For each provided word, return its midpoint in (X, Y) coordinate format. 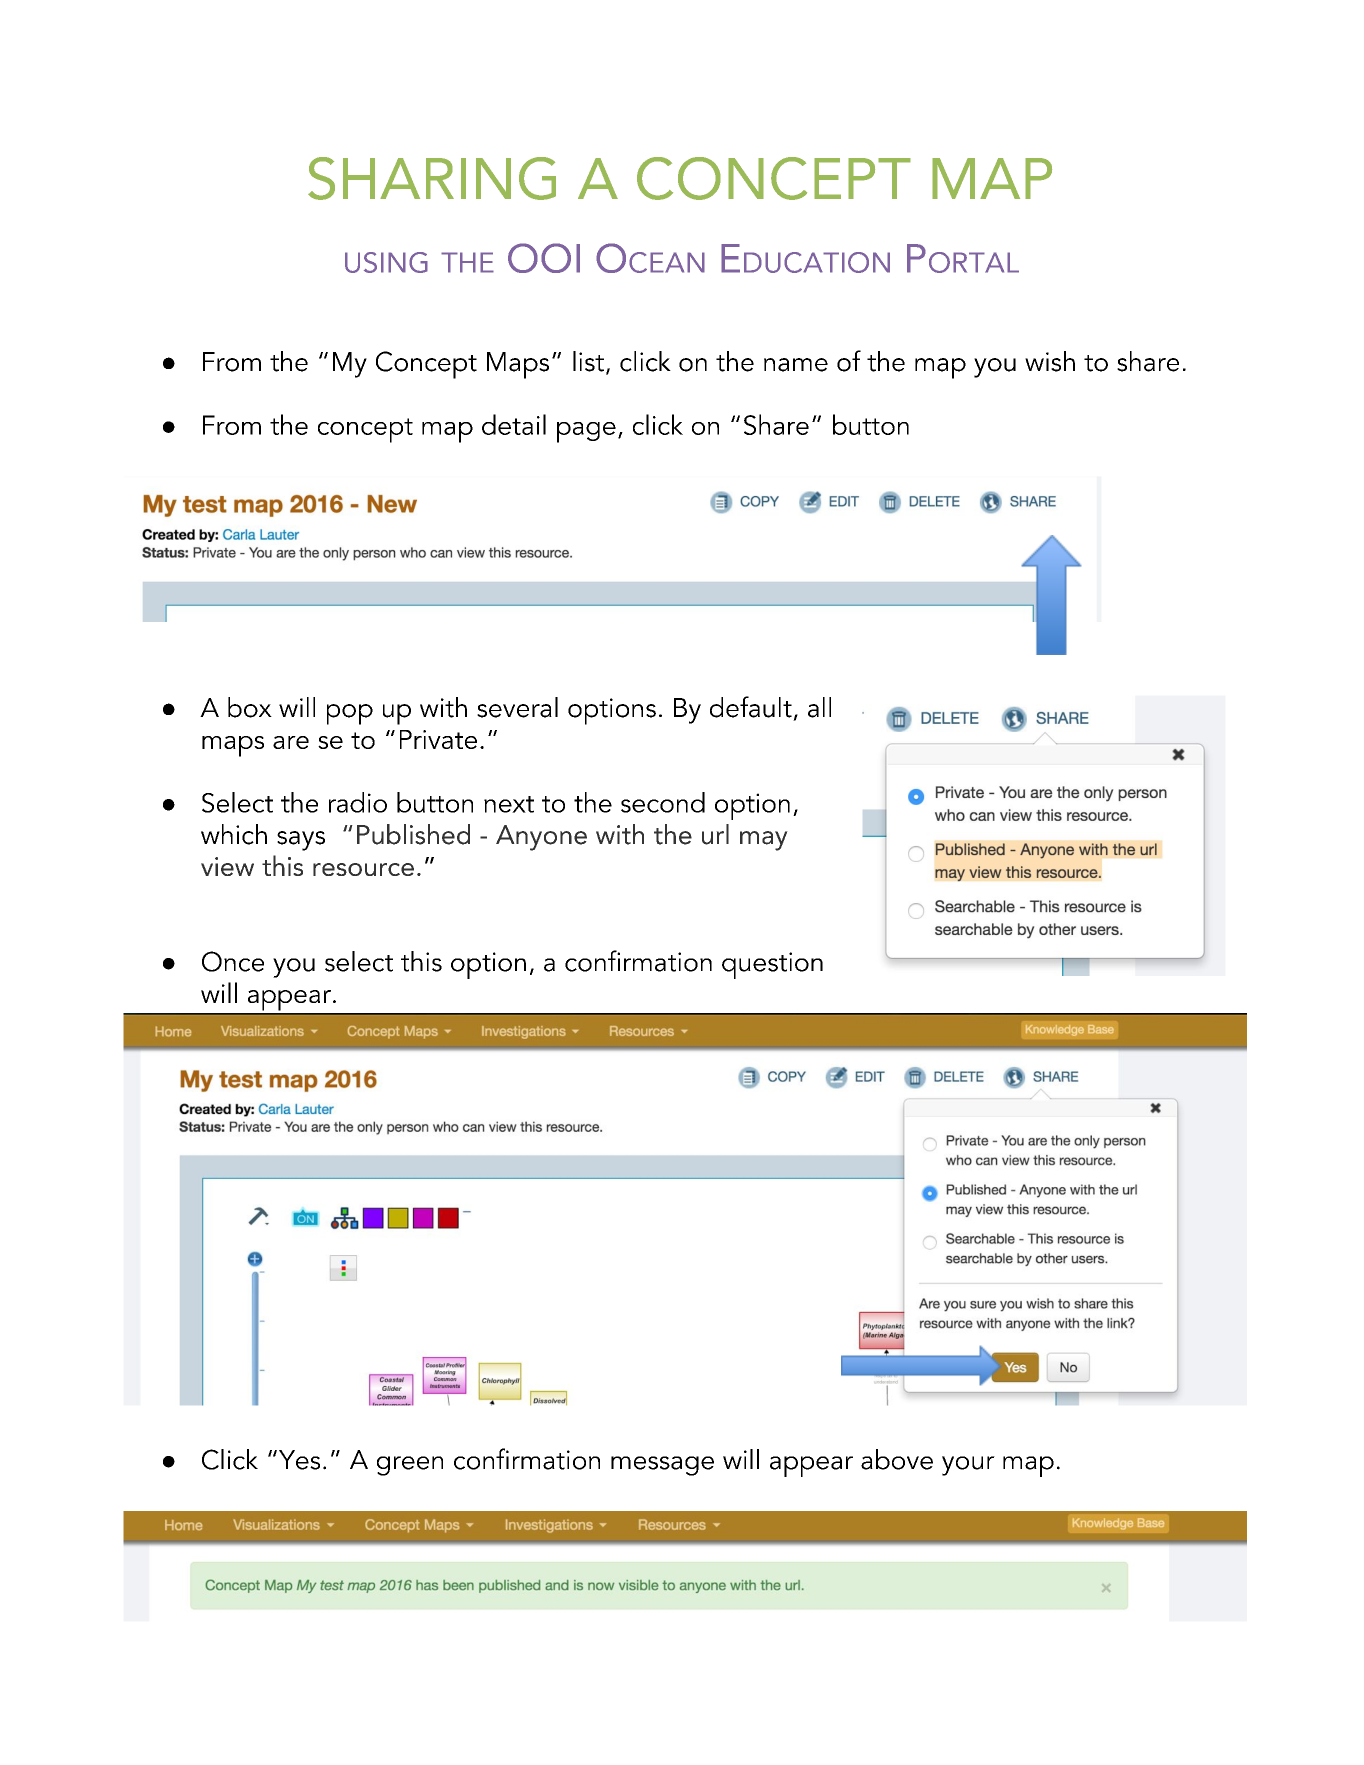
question (772, 965)
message (662, 1466)
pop (350, 714)
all (819, 707)
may (764, 841)
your (968, 1466)
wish (1050, 361)
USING (386, 262)
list (588, 361)
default (751, 707)
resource (363, 869)
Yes (299, 1460)
